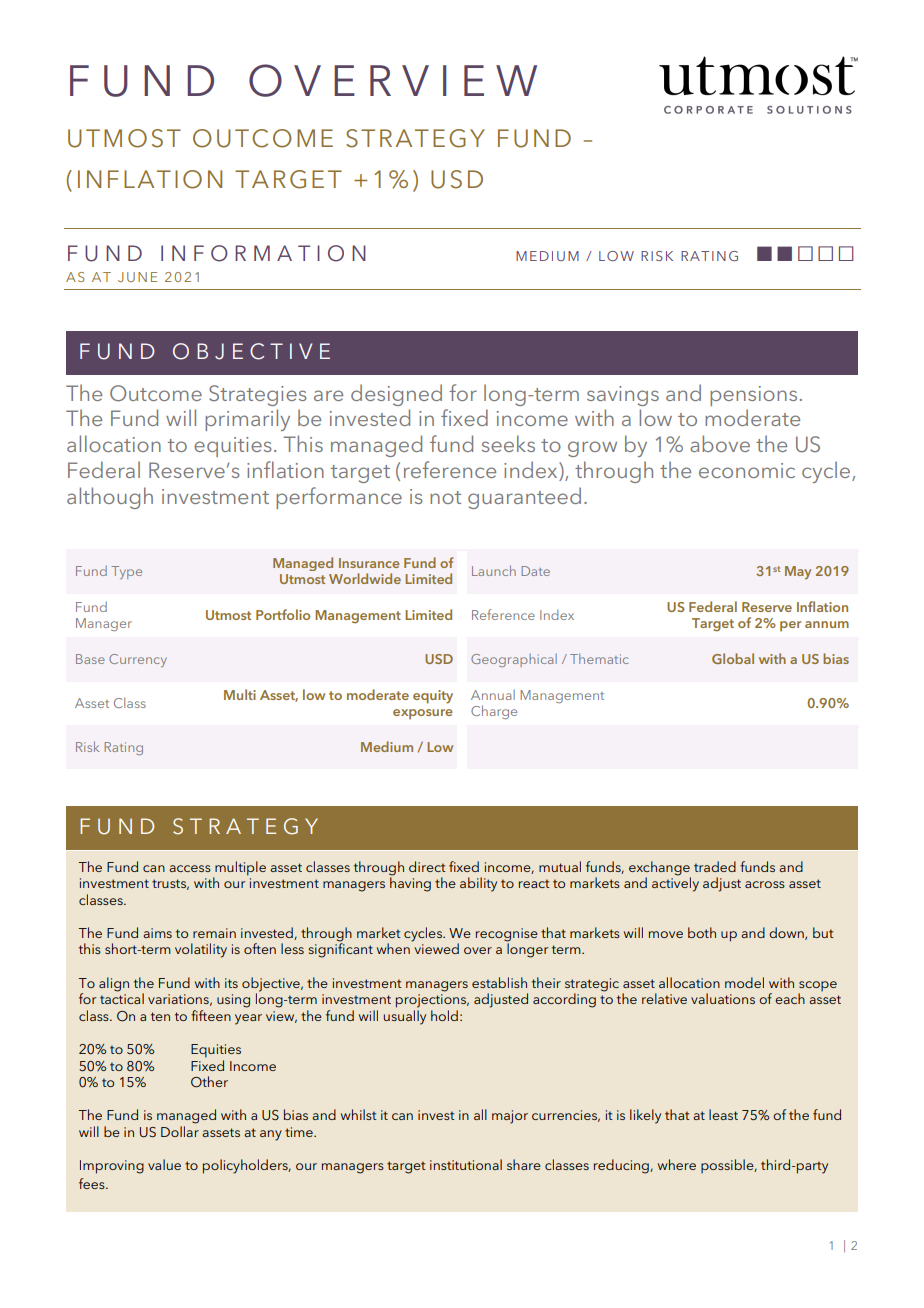 Image resolution: width=924 pixels, height=1308 pixels. I want to click on pensions, so click(753, 396).
